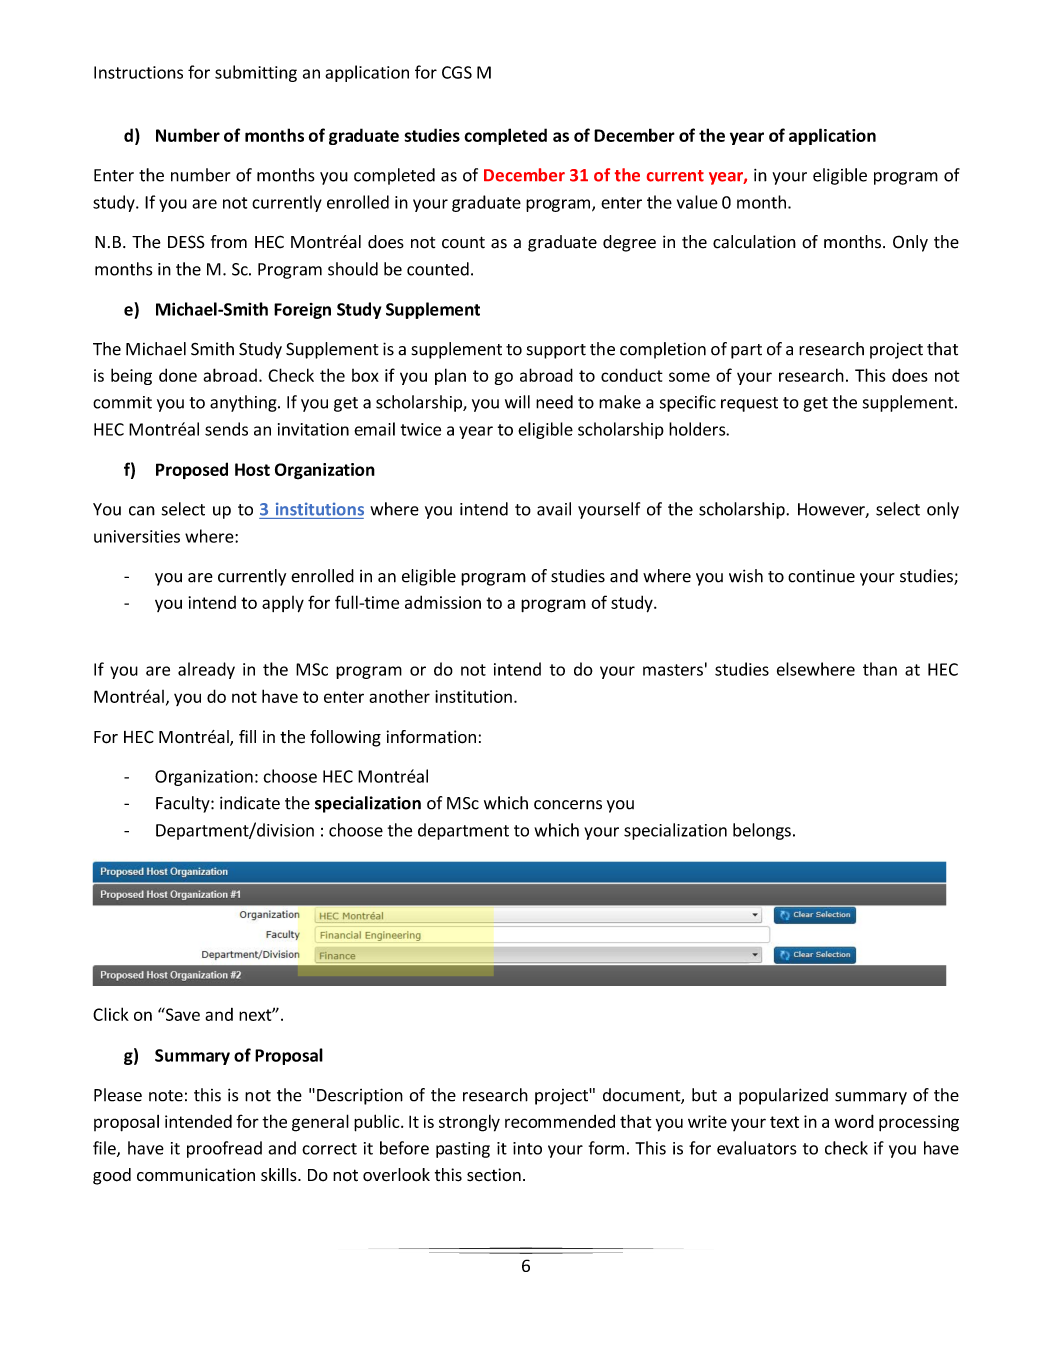  Describe the element at coordinates (256, 73) in the page. I see `submitting` at that location.
